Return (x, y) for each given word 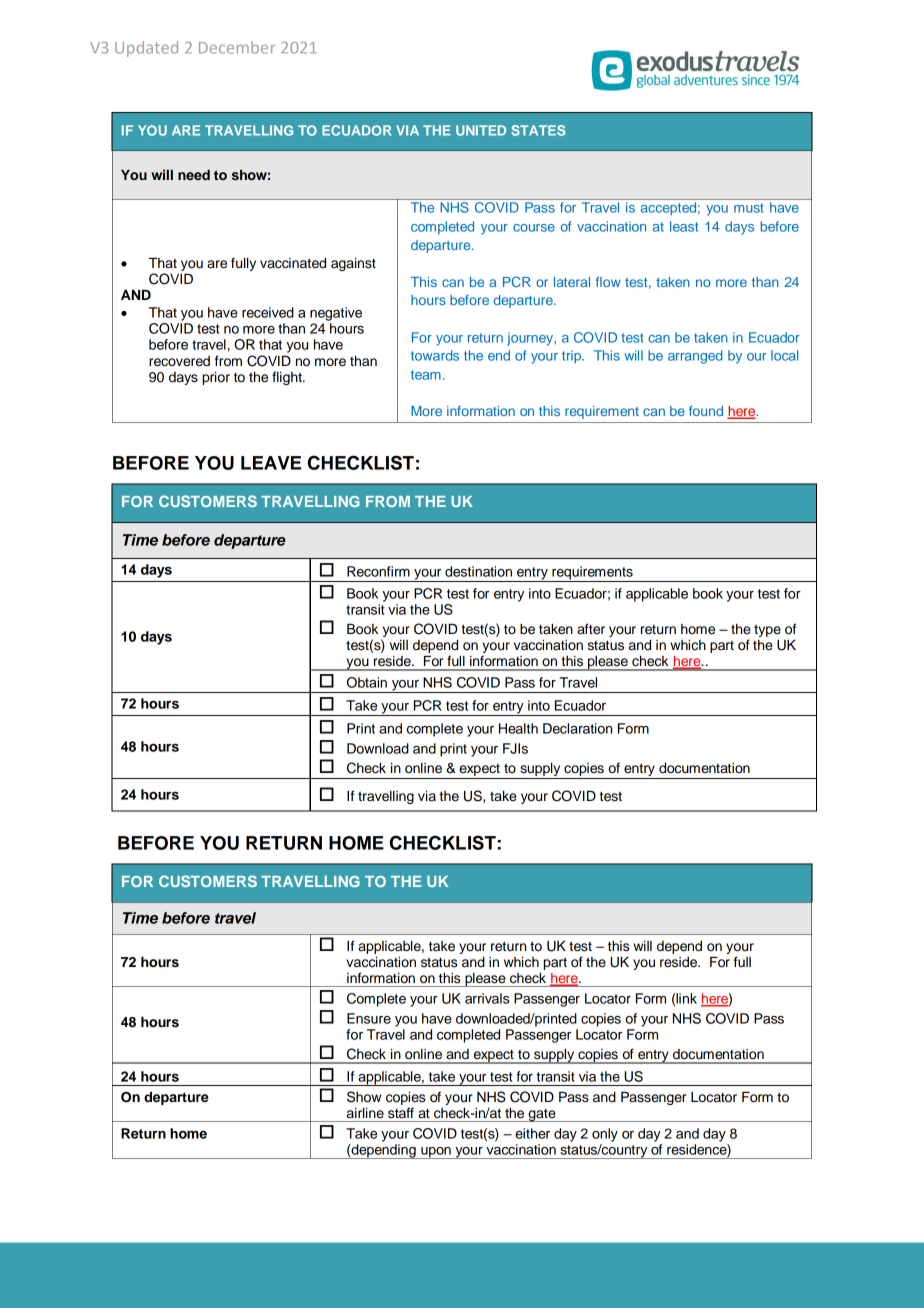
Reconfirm (378, 571)
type (767, 631)
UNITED (481, 130)
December (237, 47)
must (749, 208)
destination (478, 571)
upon (436, 1153)
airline (365, 1113)
